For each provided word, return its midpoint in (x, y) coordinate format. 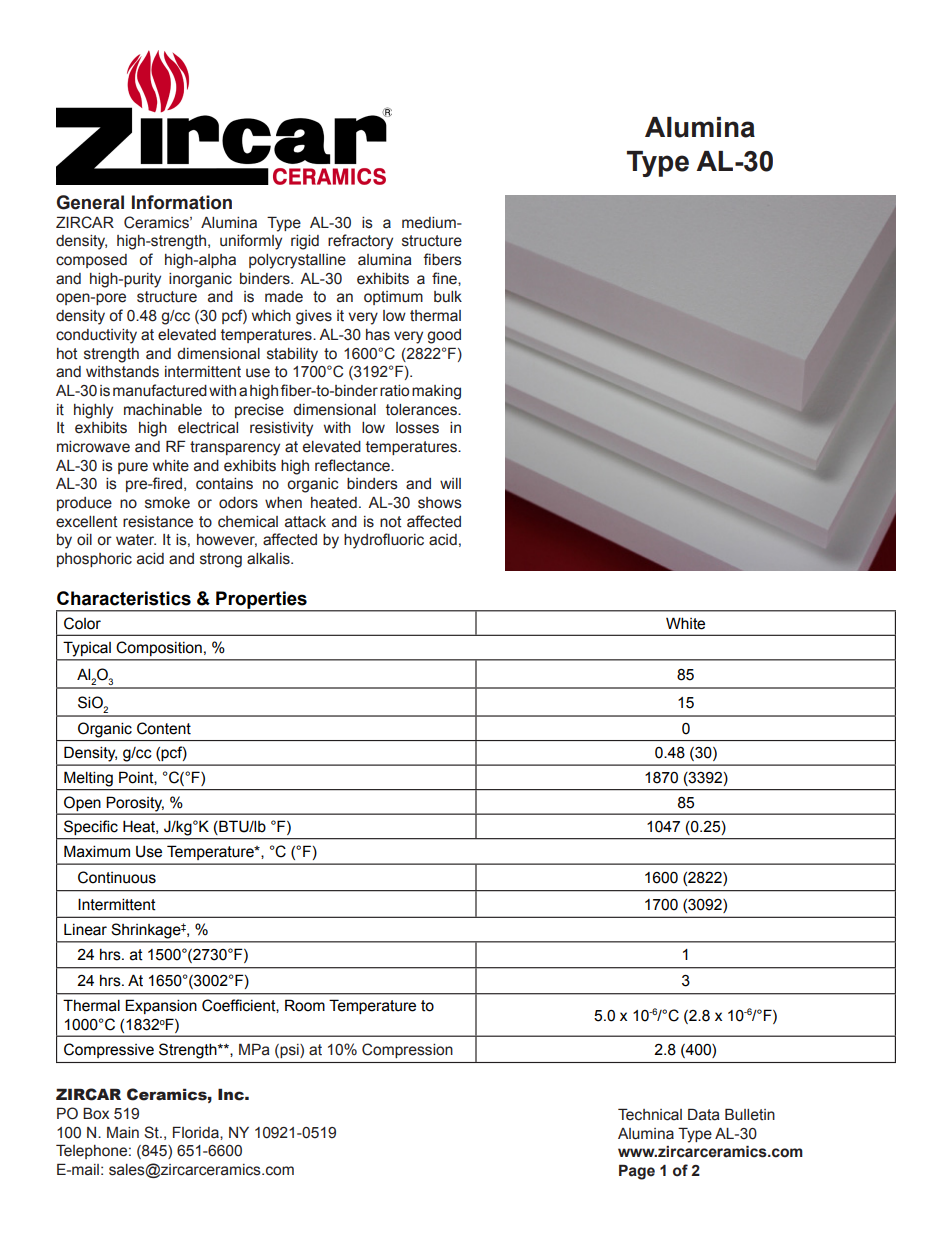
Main (123, 1132)
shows (440, 503)
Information (182, 202)
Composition (159, 648)
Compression (407, 1050)
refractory (360, 242)
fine (445, 278)
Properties (261, 601)
